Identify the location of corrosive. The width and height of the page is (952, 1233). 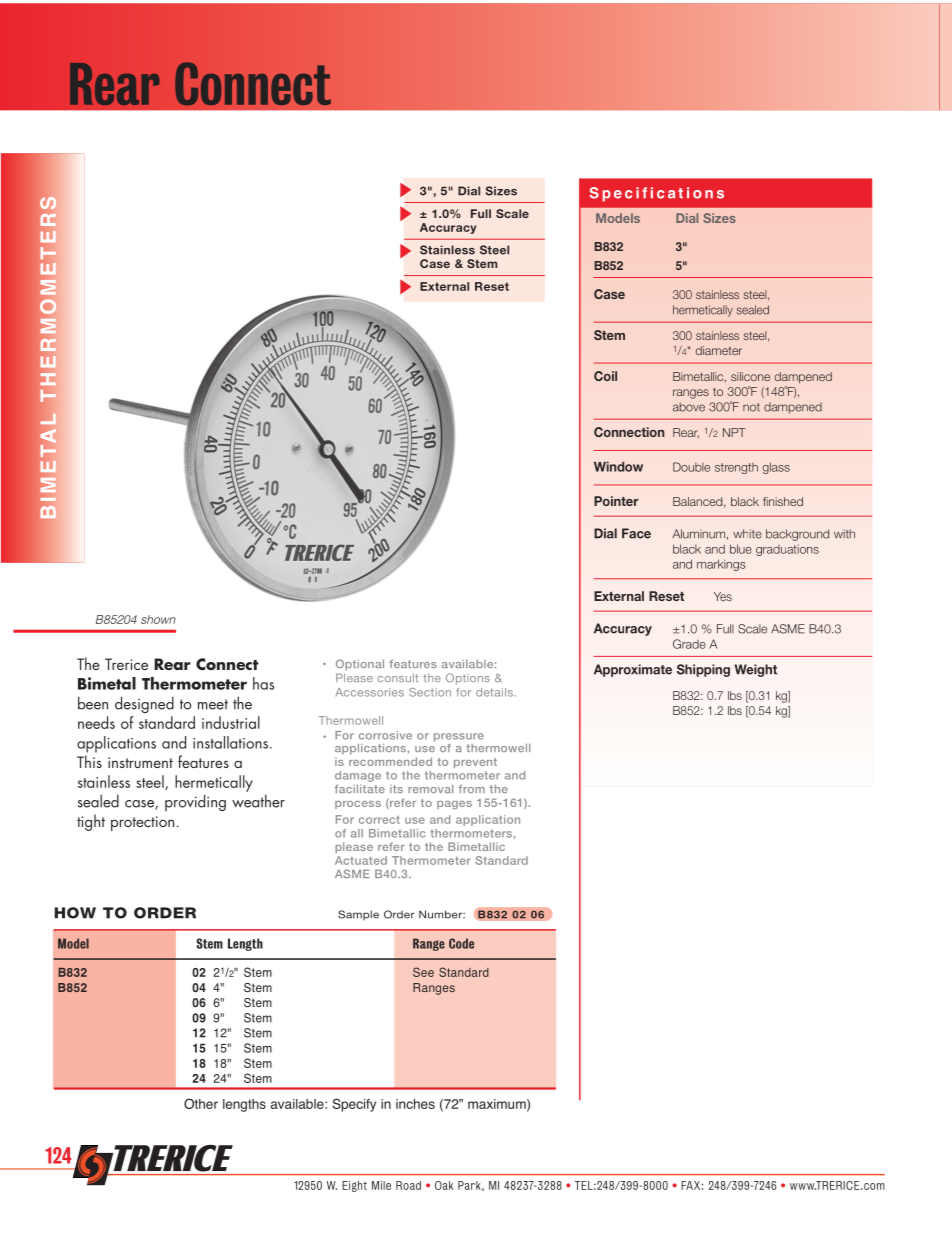
(385, 735).
